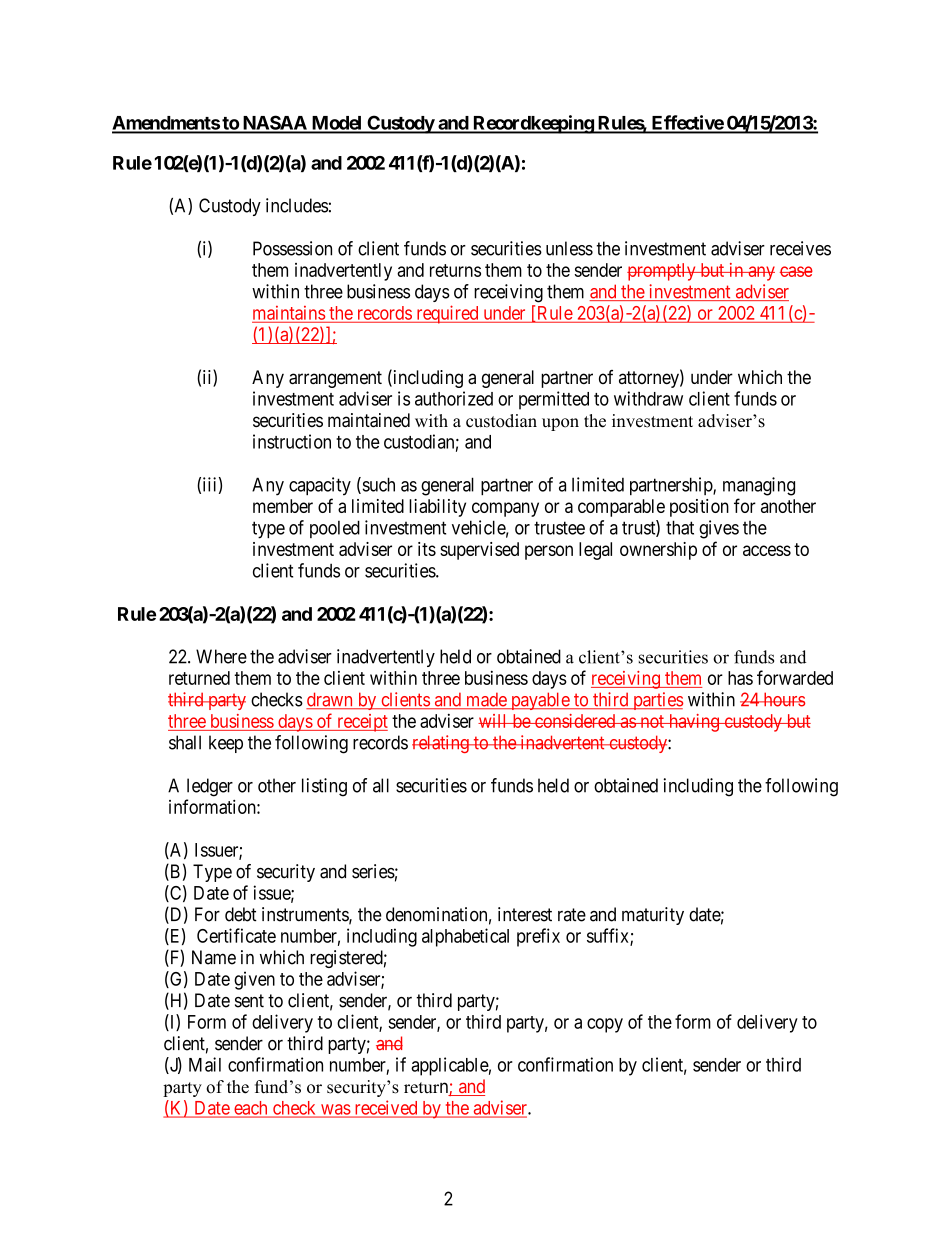  What do you see at coordinates (525, 914) in the document?
I see `interest` at bounding box center [525, 914].
